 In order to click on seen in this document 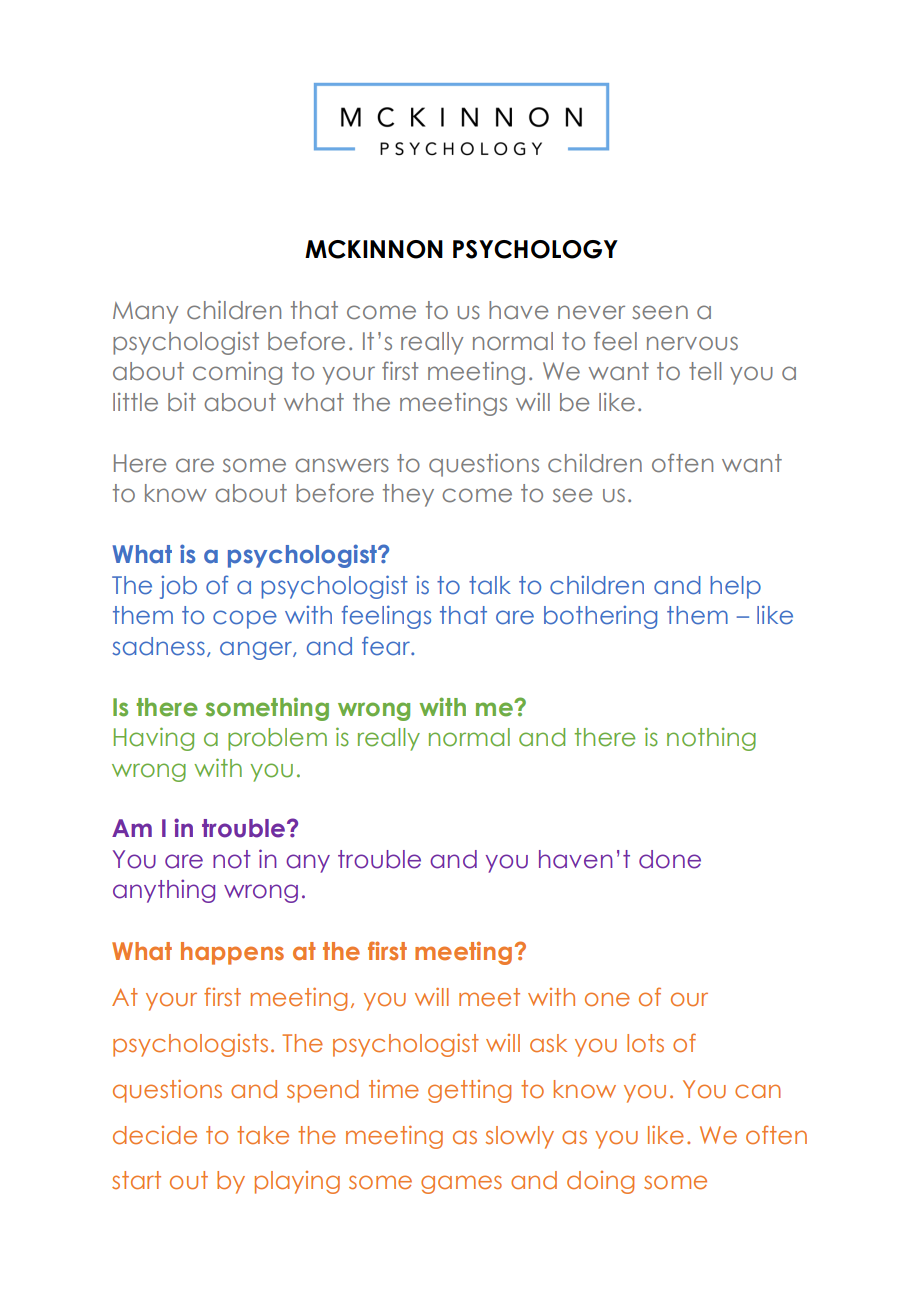, I will do `click(660, 312)`.
